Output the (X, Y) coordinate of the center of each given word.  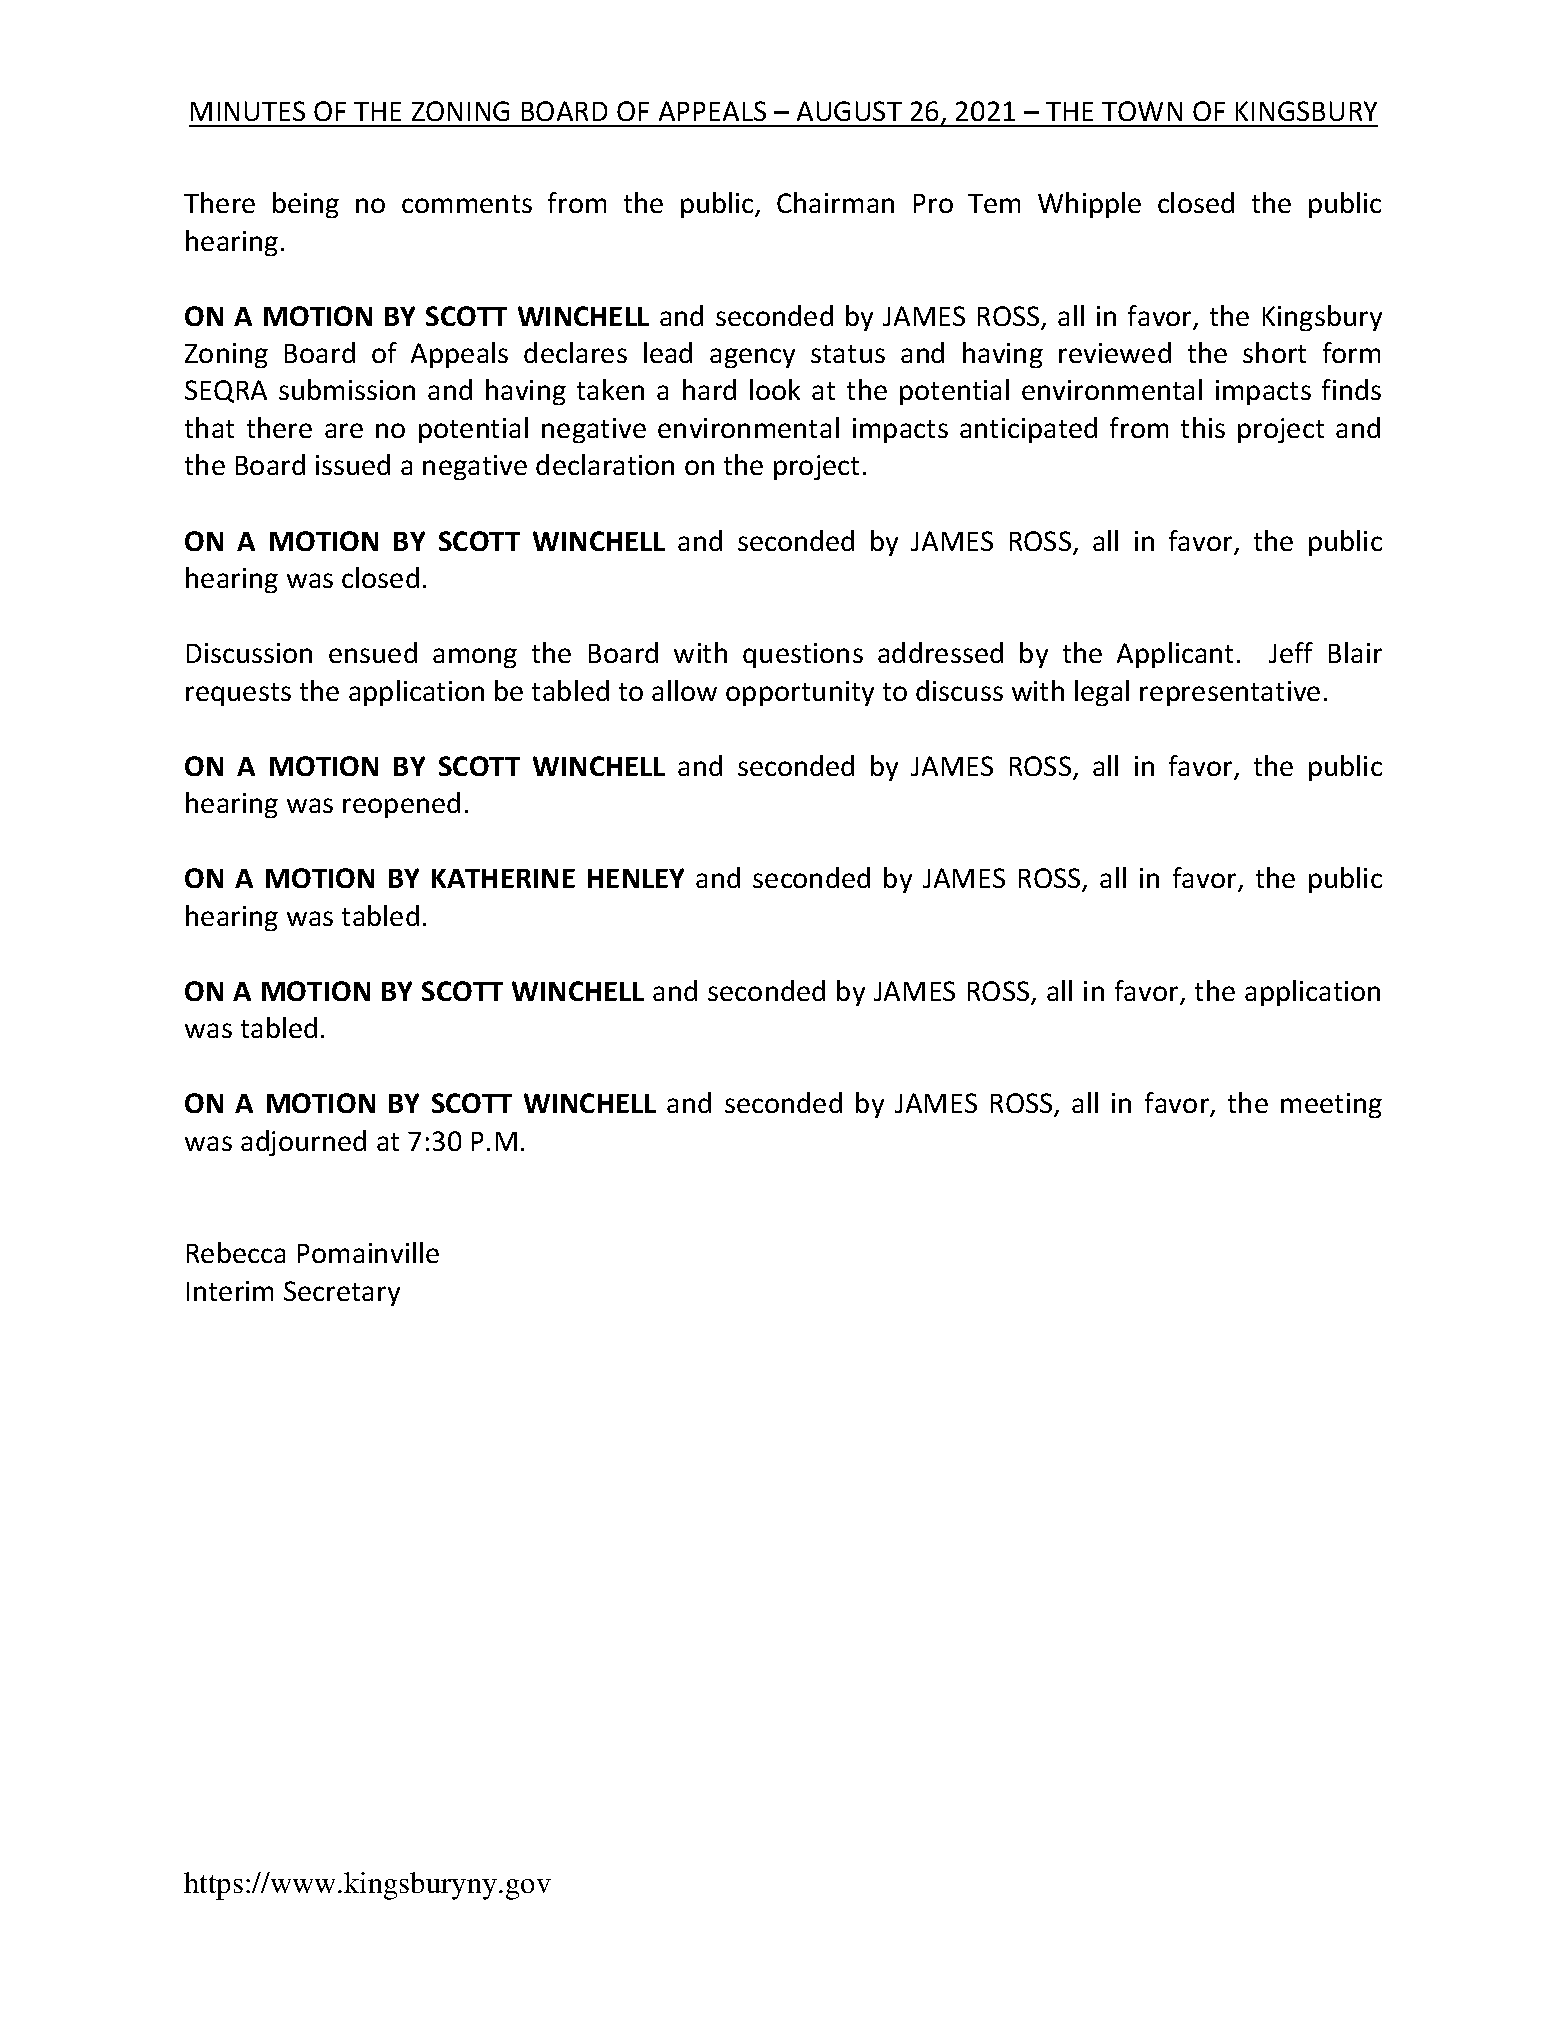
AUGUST (849, 111)
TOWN (1142, 111)
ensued (373, 652)
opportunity (800, 693)
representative (1230, 693)
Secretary (342, 1293)
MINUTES (248, 111)
